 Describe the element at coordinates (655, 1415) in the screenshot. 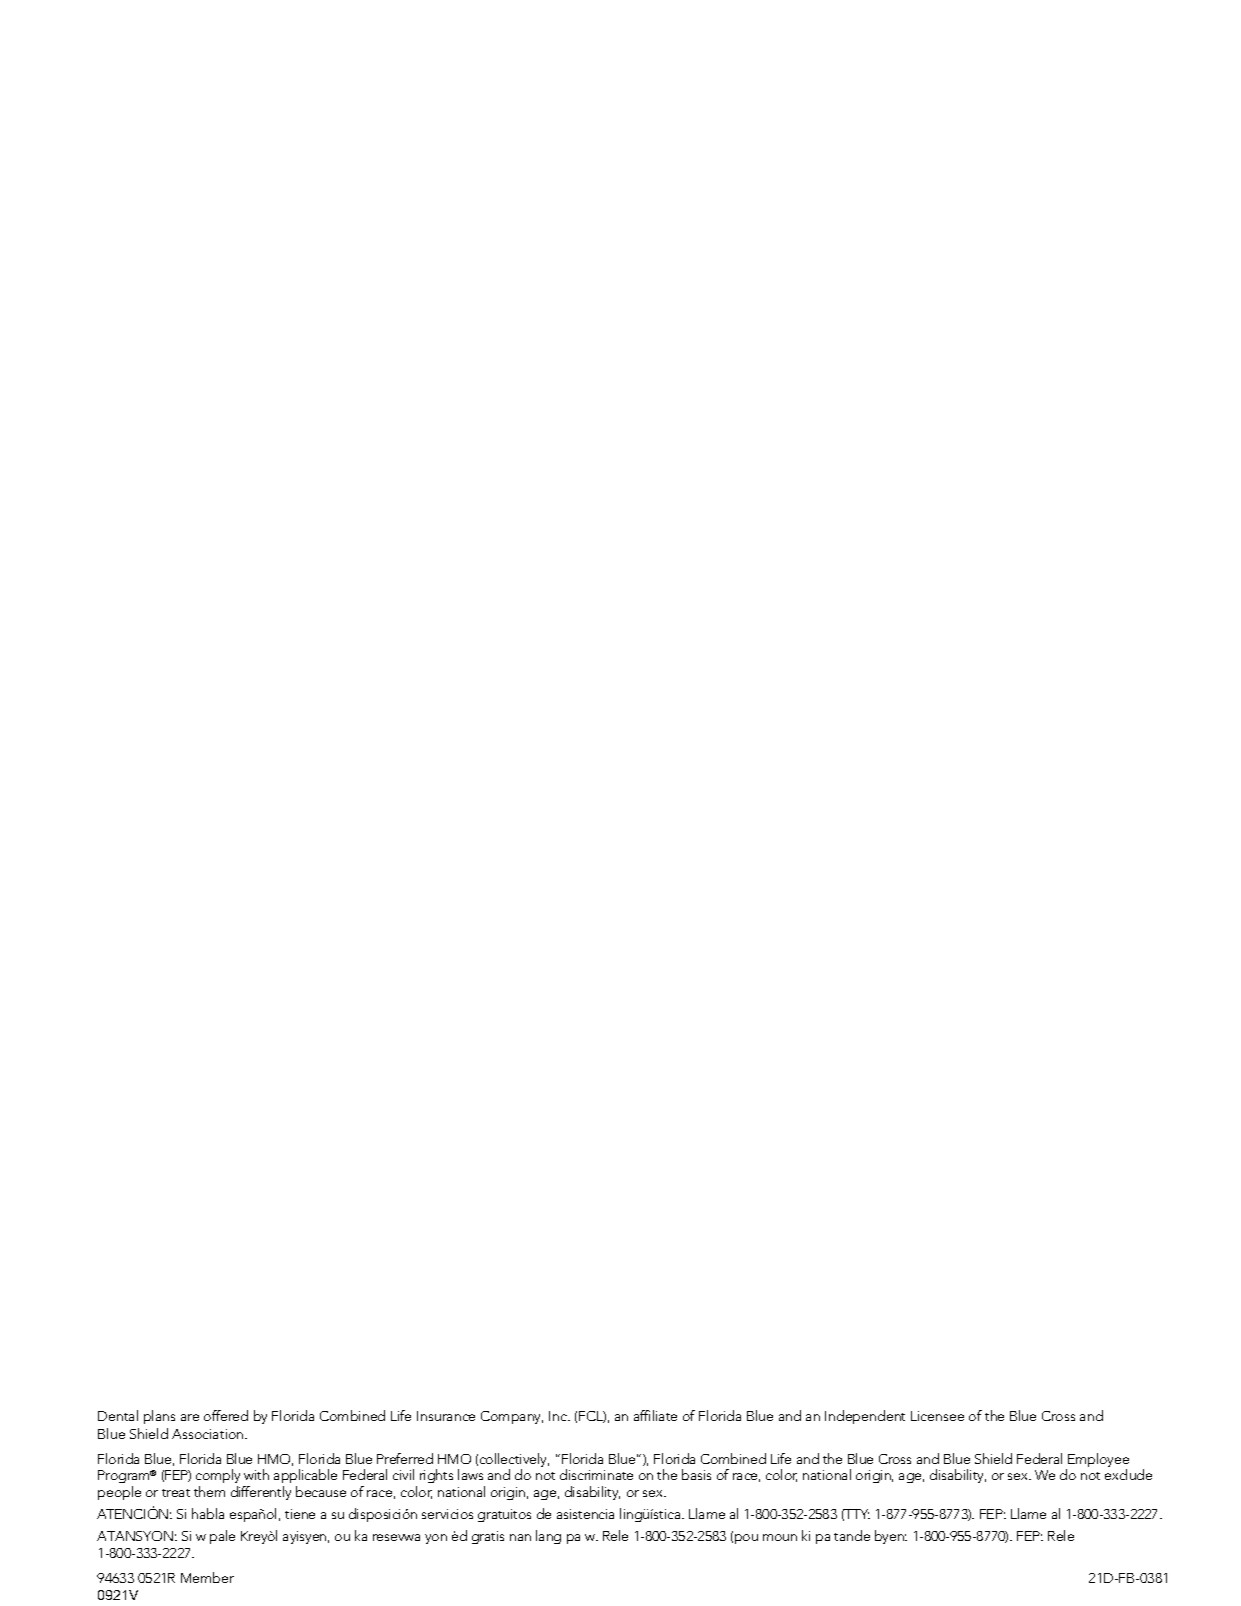

I see `affiliate` at that location.
